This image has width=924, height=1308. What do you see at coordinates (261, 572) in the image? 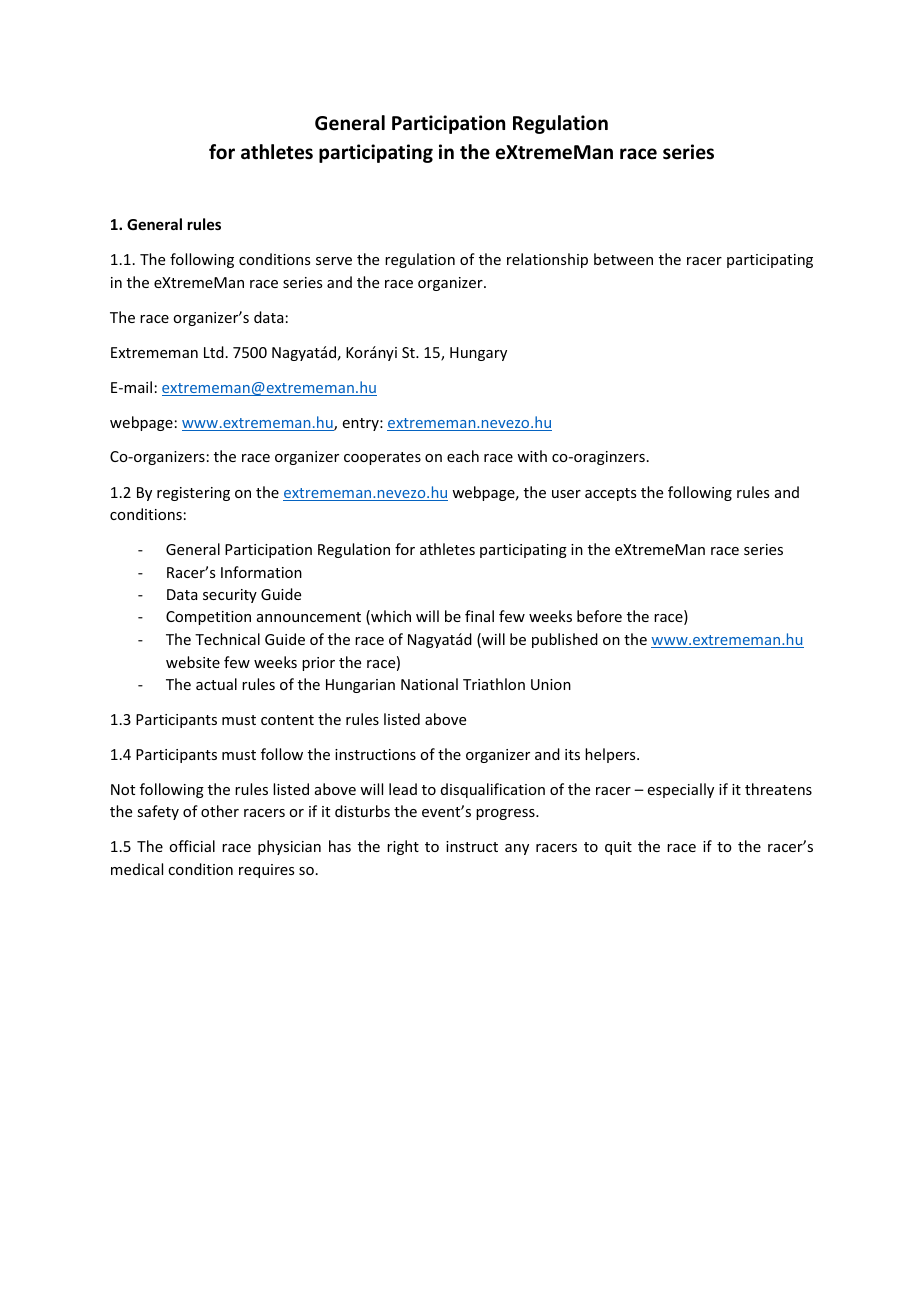
I see `Information` at bounding box center [261, 572].
